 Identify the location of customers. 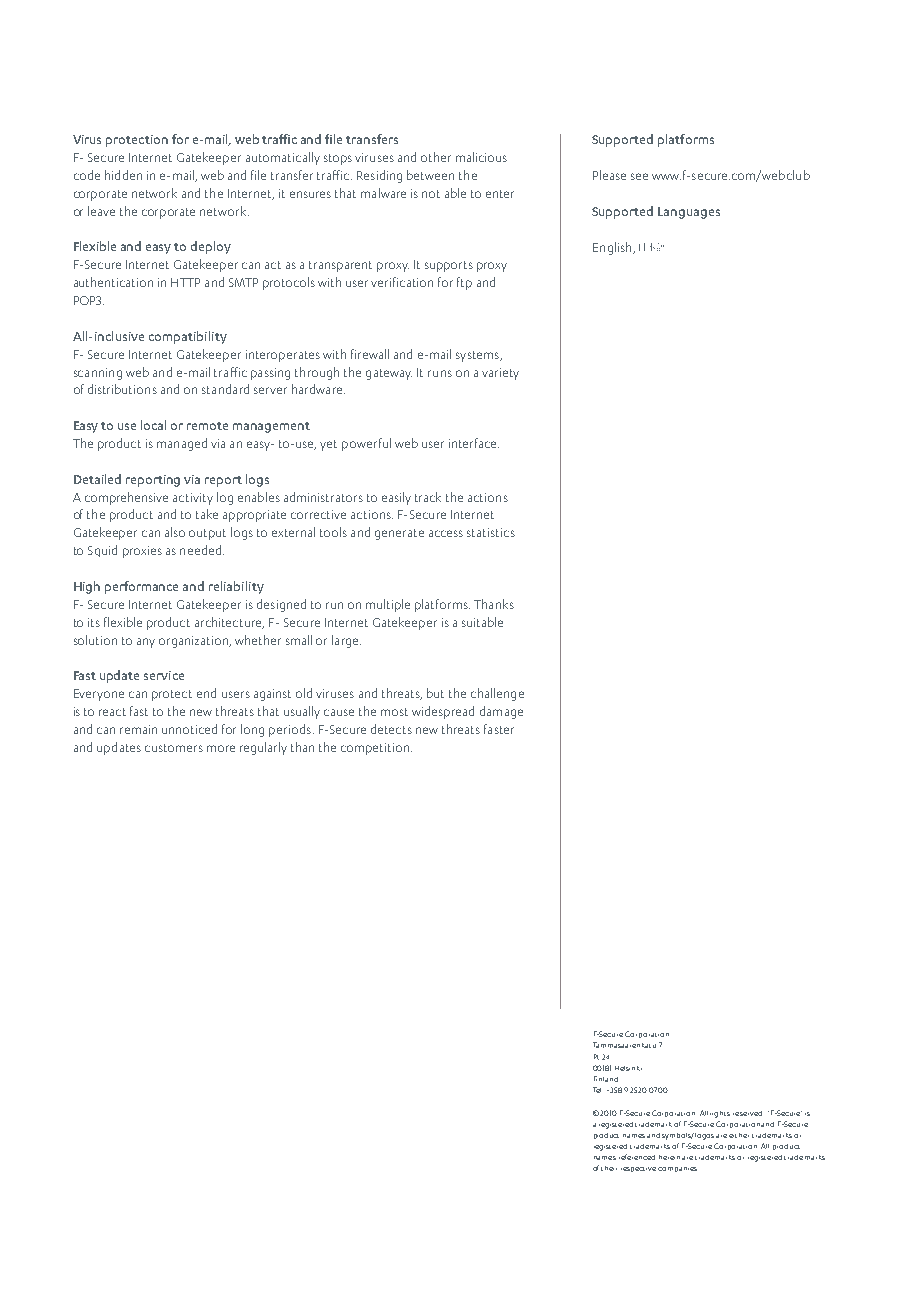
(174, 748).
